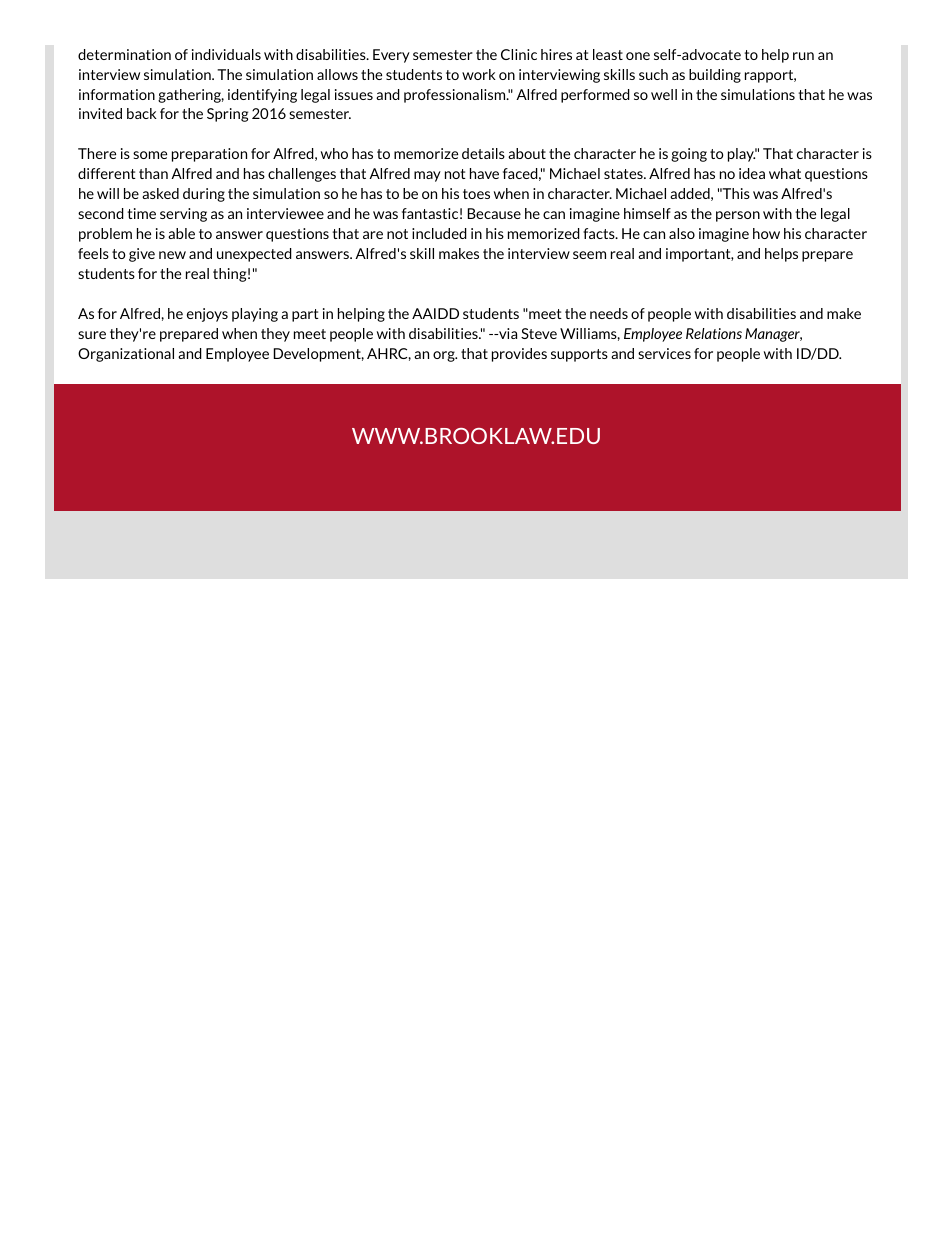  What do you see at coordinates (150, 155) in the screenshot?
I see `some` at bounding box center [150, 155].
